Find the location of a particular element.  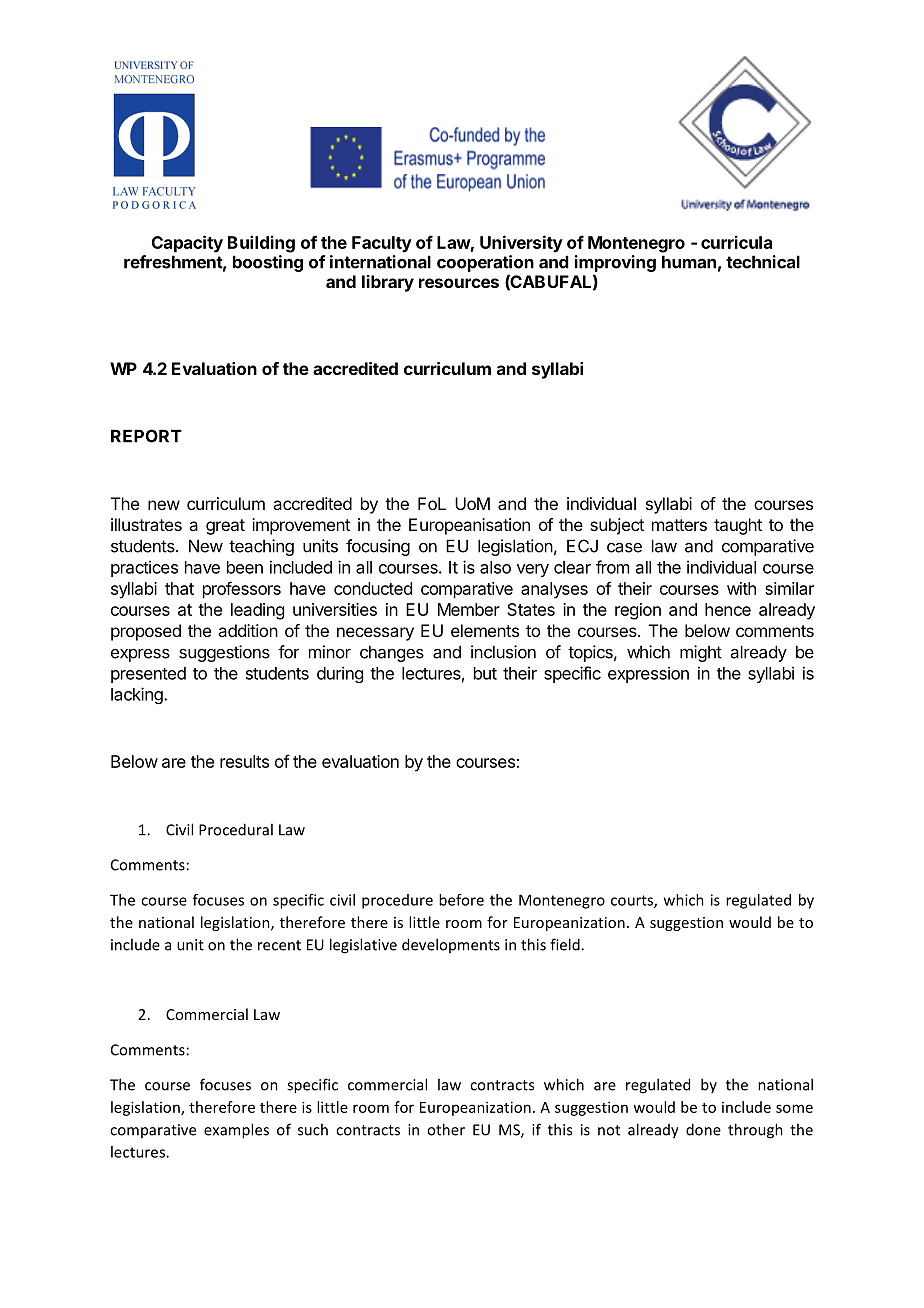

great is located at coordinates (225, 527).
